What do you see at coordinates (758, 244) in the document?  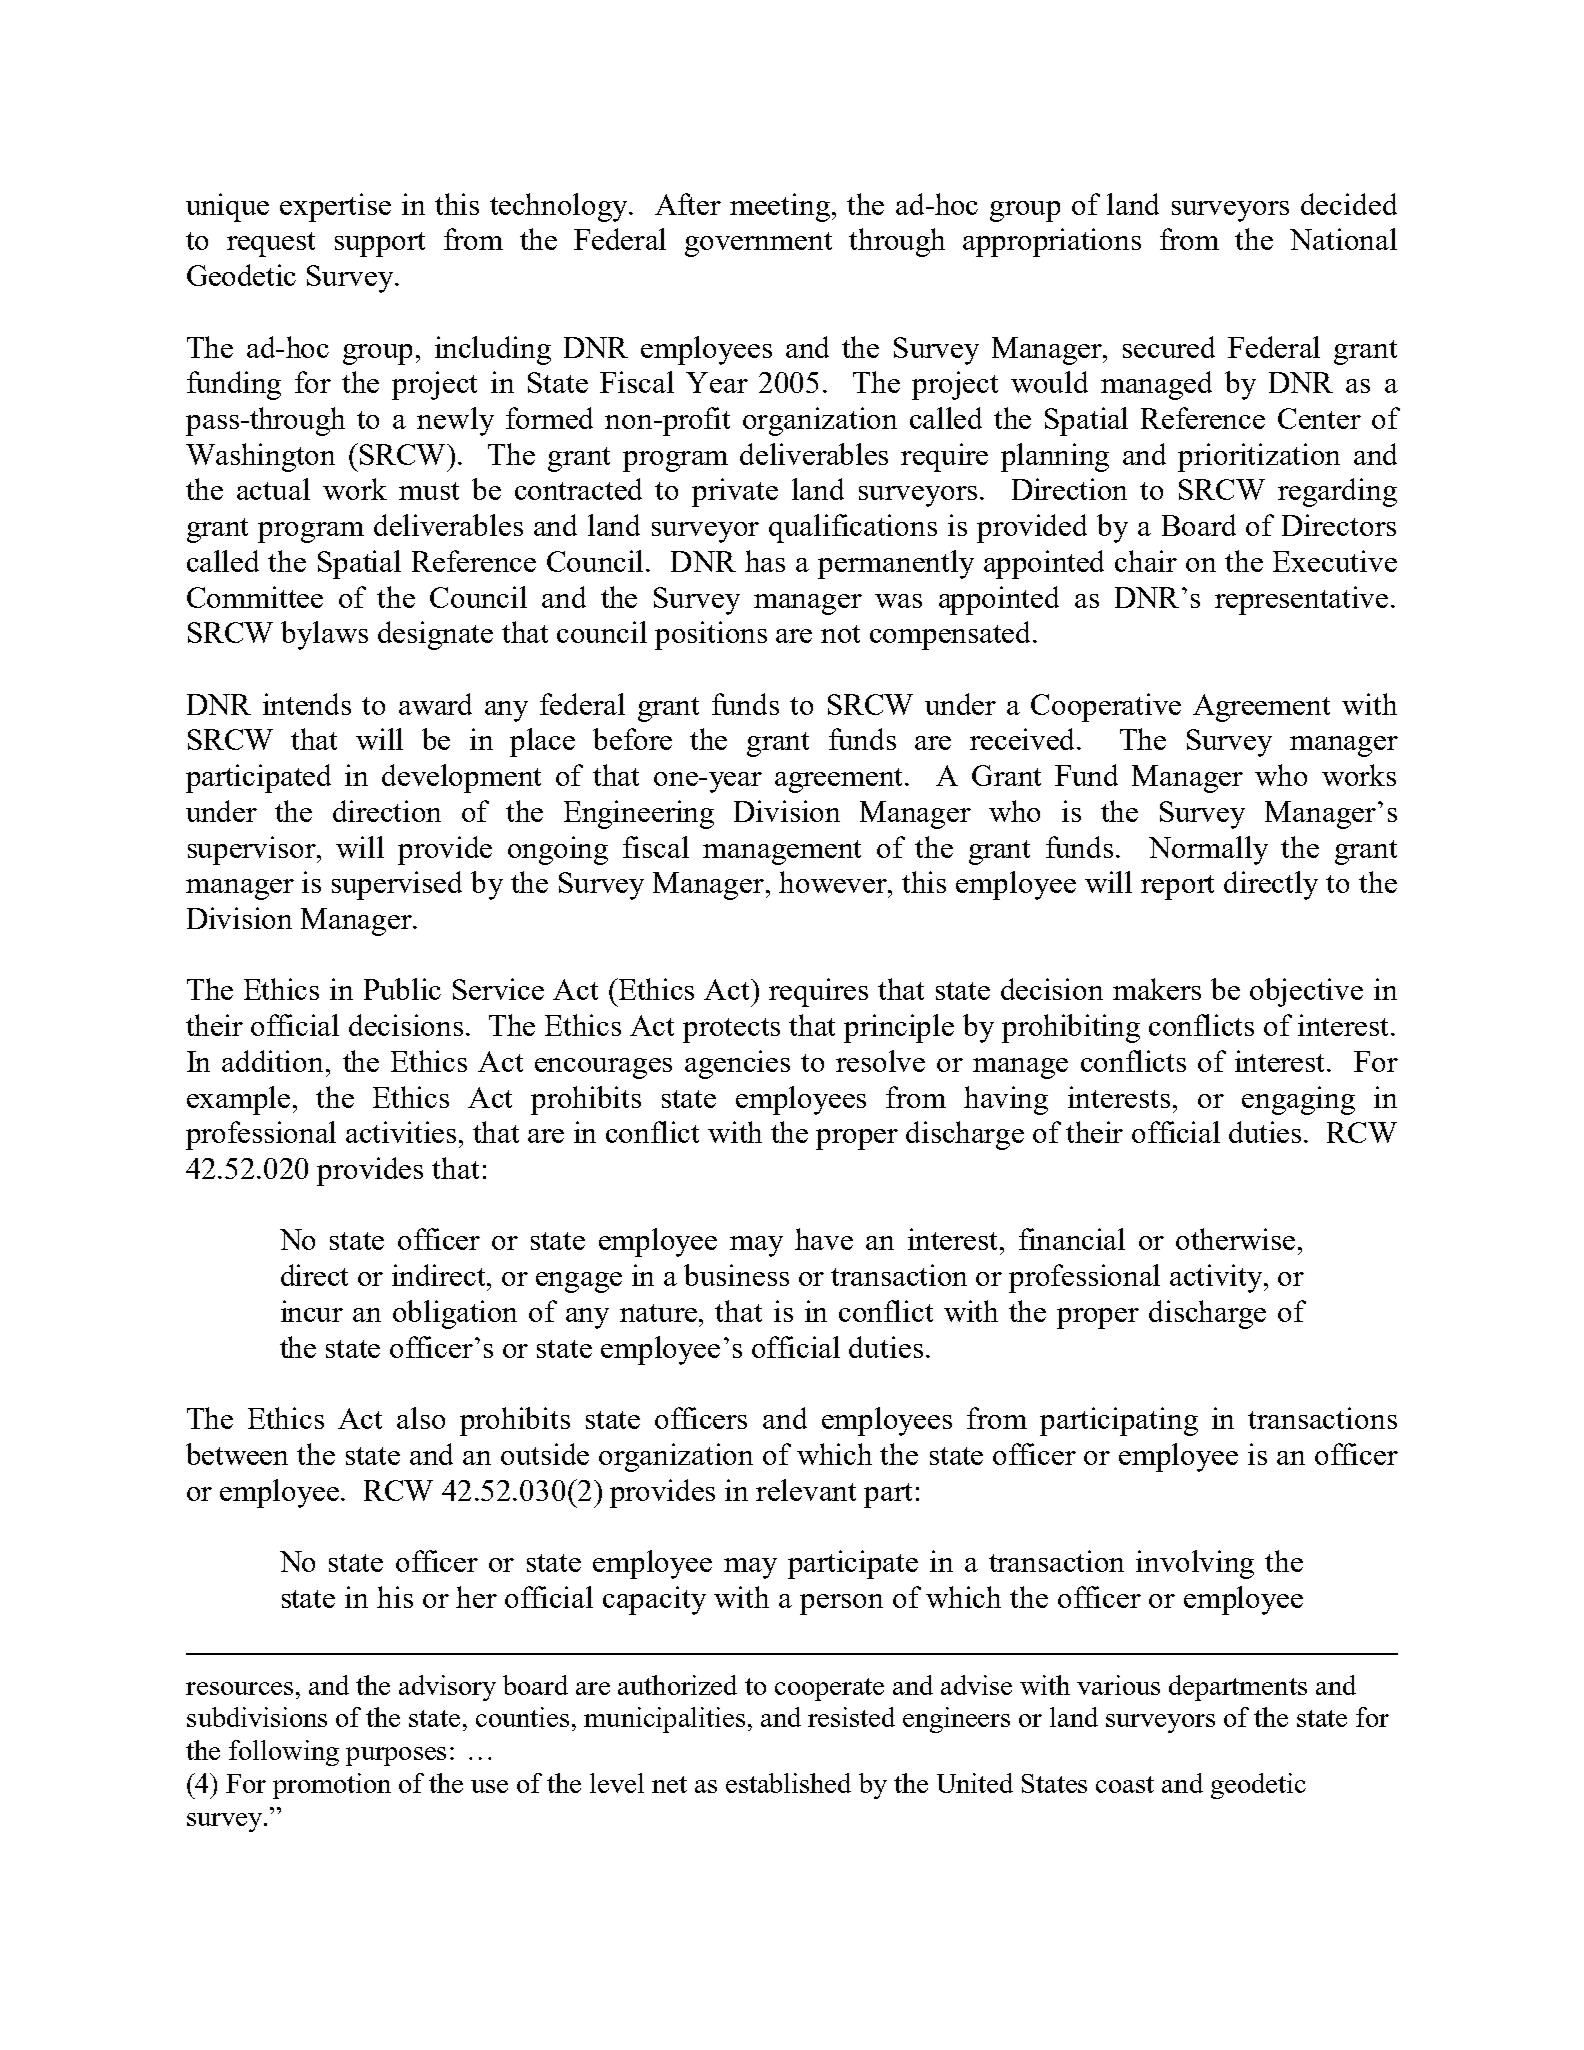 I see `government` at bounding box center [758, 244].
